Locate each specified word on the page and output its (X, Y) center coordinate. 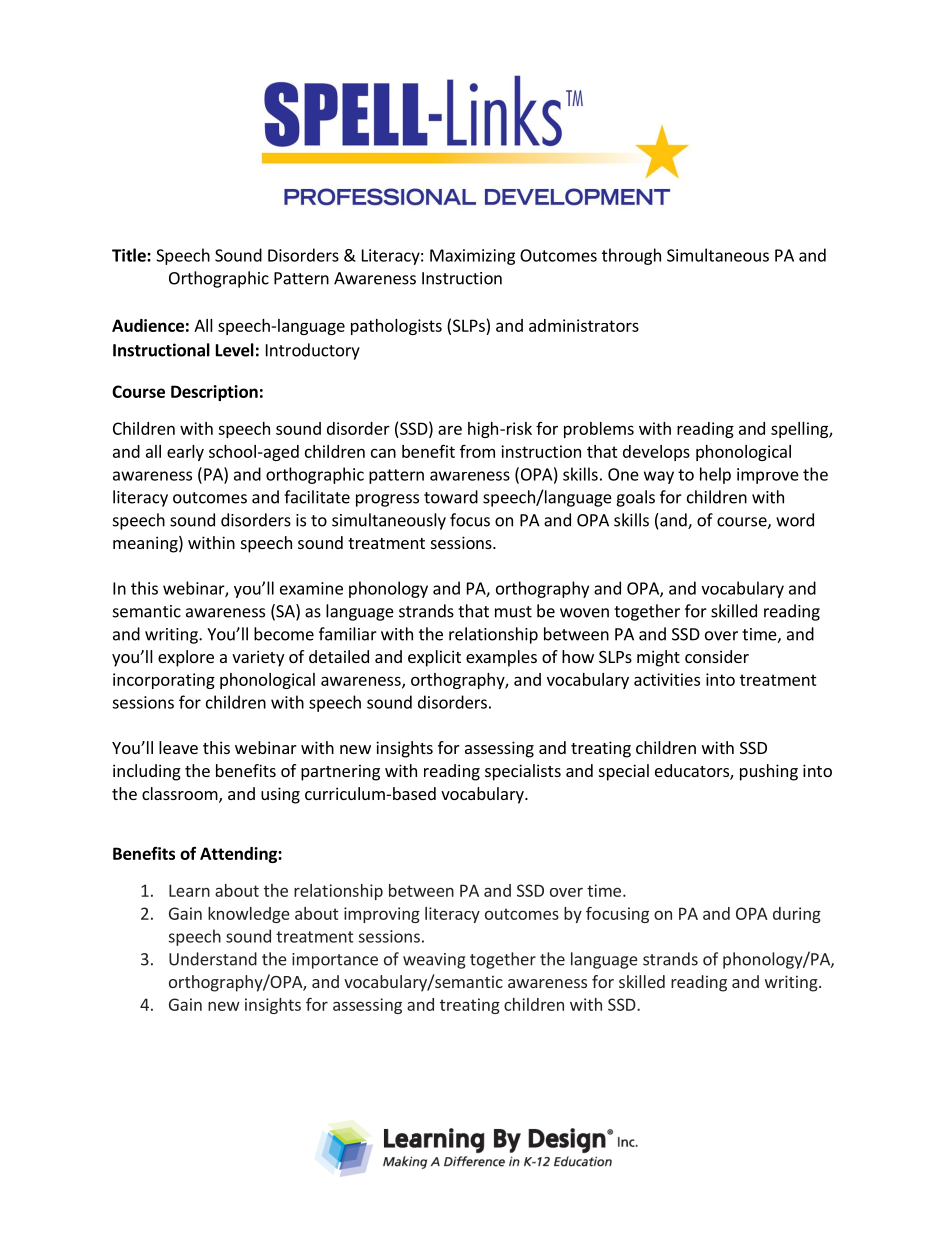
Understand (213, 959)
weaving (434, 961)
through (631, 256)
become (284, 634)
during (797, 915)
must (513, 612)
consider (717, 656)
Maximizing (472, 257)
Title (130, 255)
